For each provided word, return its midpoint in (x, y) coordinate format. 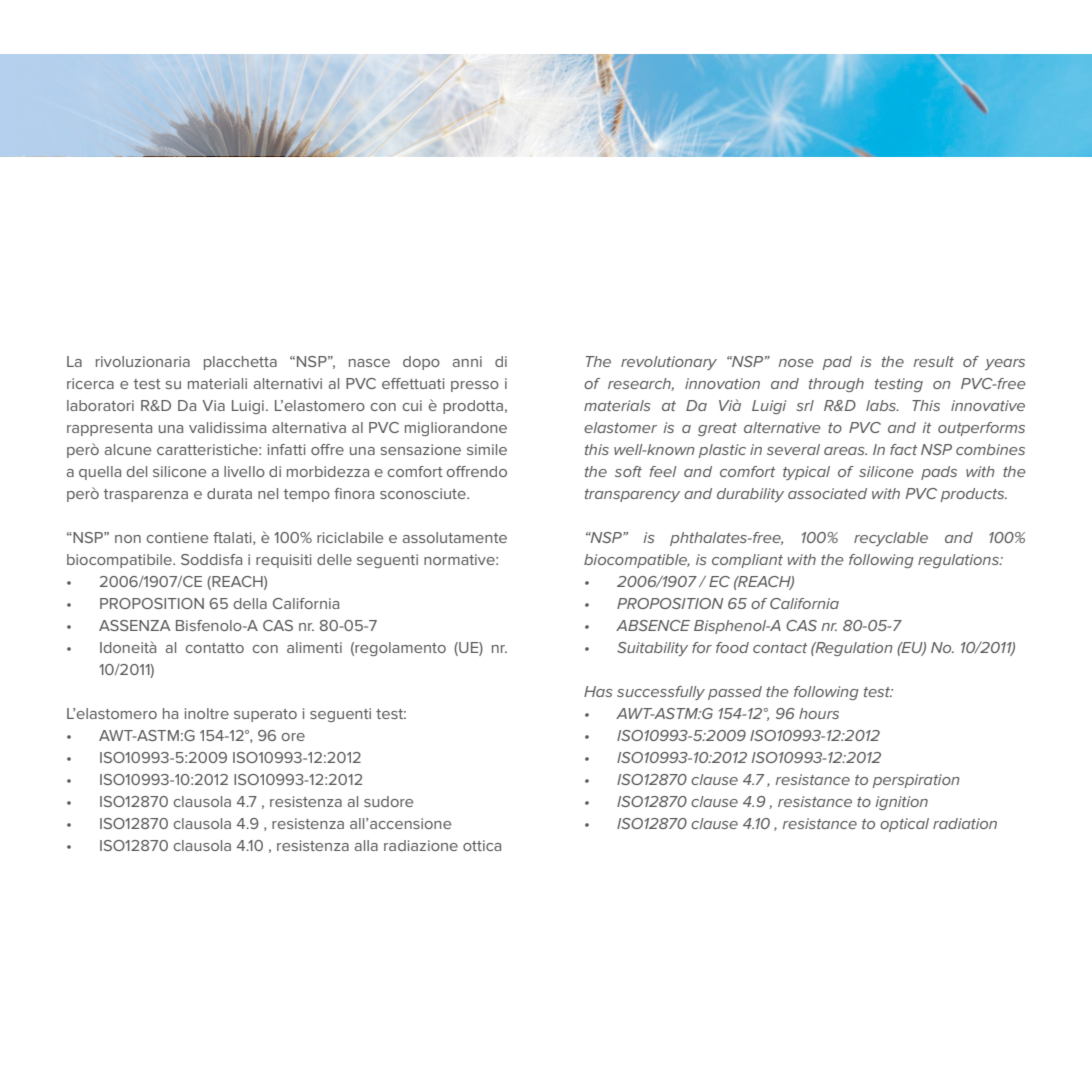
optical (904, 825)
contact (780, 648)
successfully (661, 693)
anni (467, 361)
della (250, 603)
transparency (632, 495)
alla (366, 845)
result (933, 361)
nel (268, 493)
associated (827, 493)
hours (819, 713)
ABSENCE (653, 625)
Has (598, 691)
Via (213, 405)
